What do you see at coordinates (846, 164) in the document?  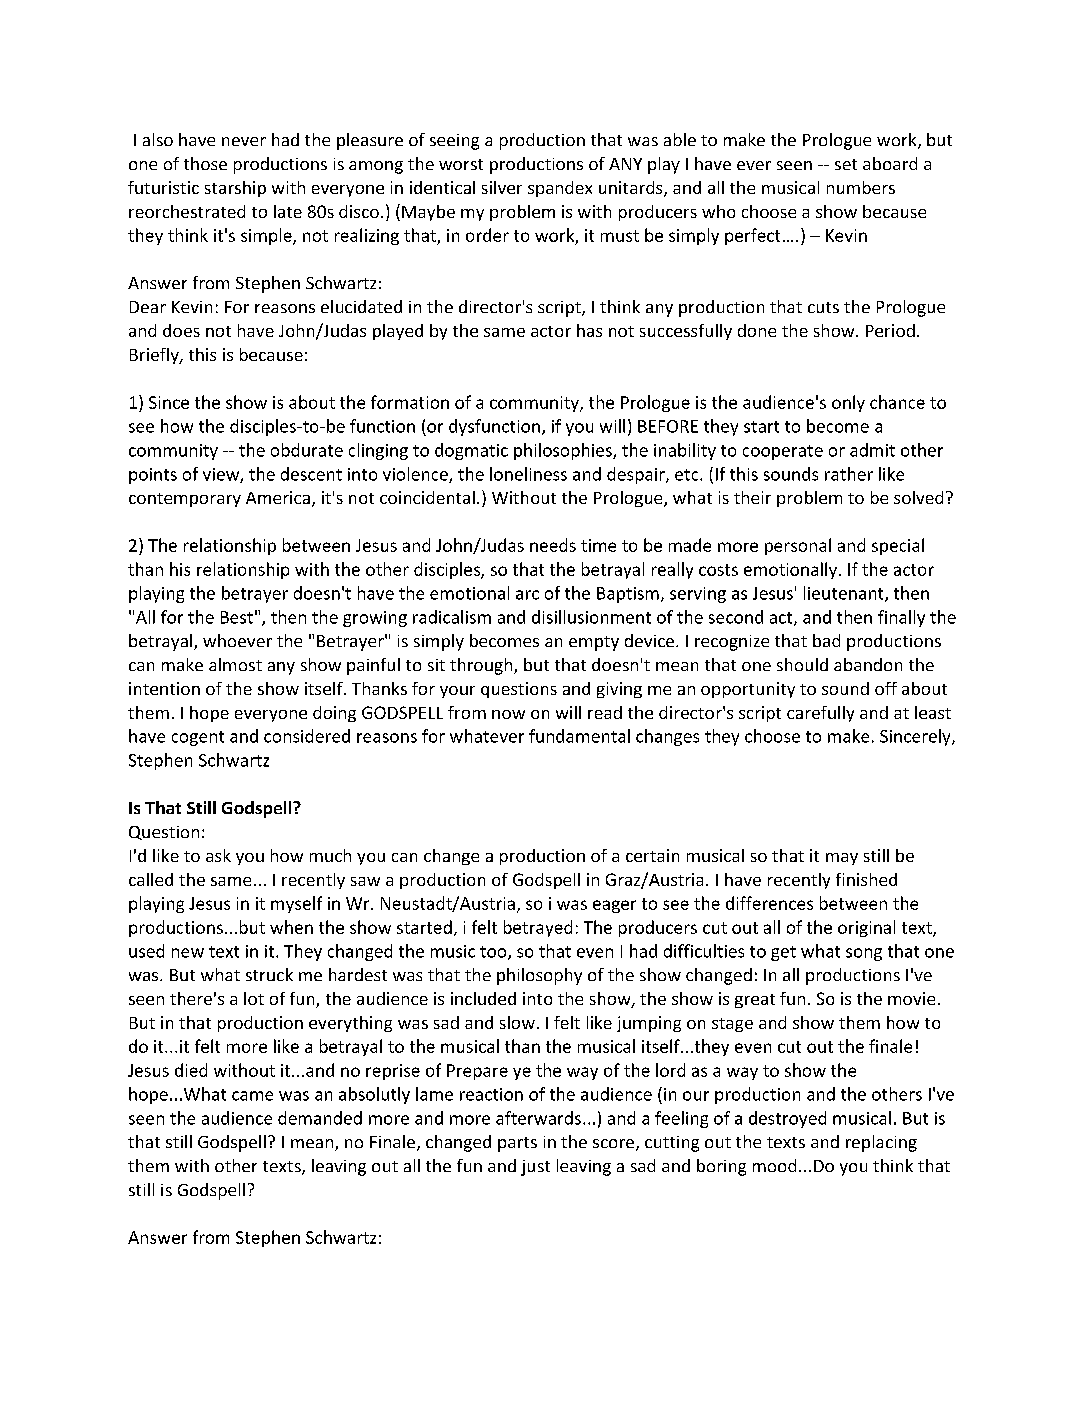 I see `set` at bounding box center [846, 164].
